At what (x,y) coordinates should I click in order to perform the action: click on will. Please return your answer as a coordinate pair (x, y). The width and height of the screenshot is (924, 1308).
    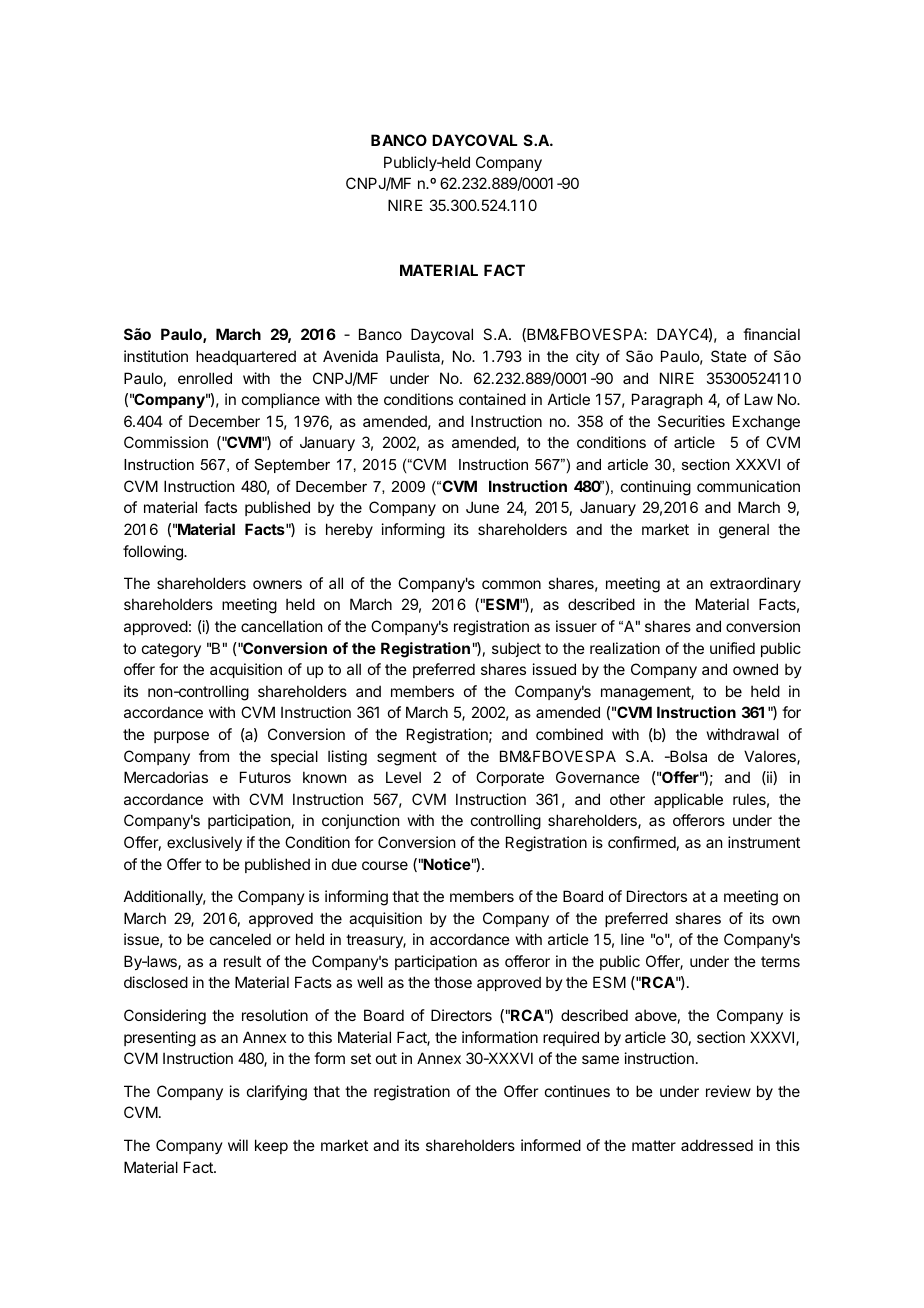
    Looking at the image, I should click on (238, 1145).
